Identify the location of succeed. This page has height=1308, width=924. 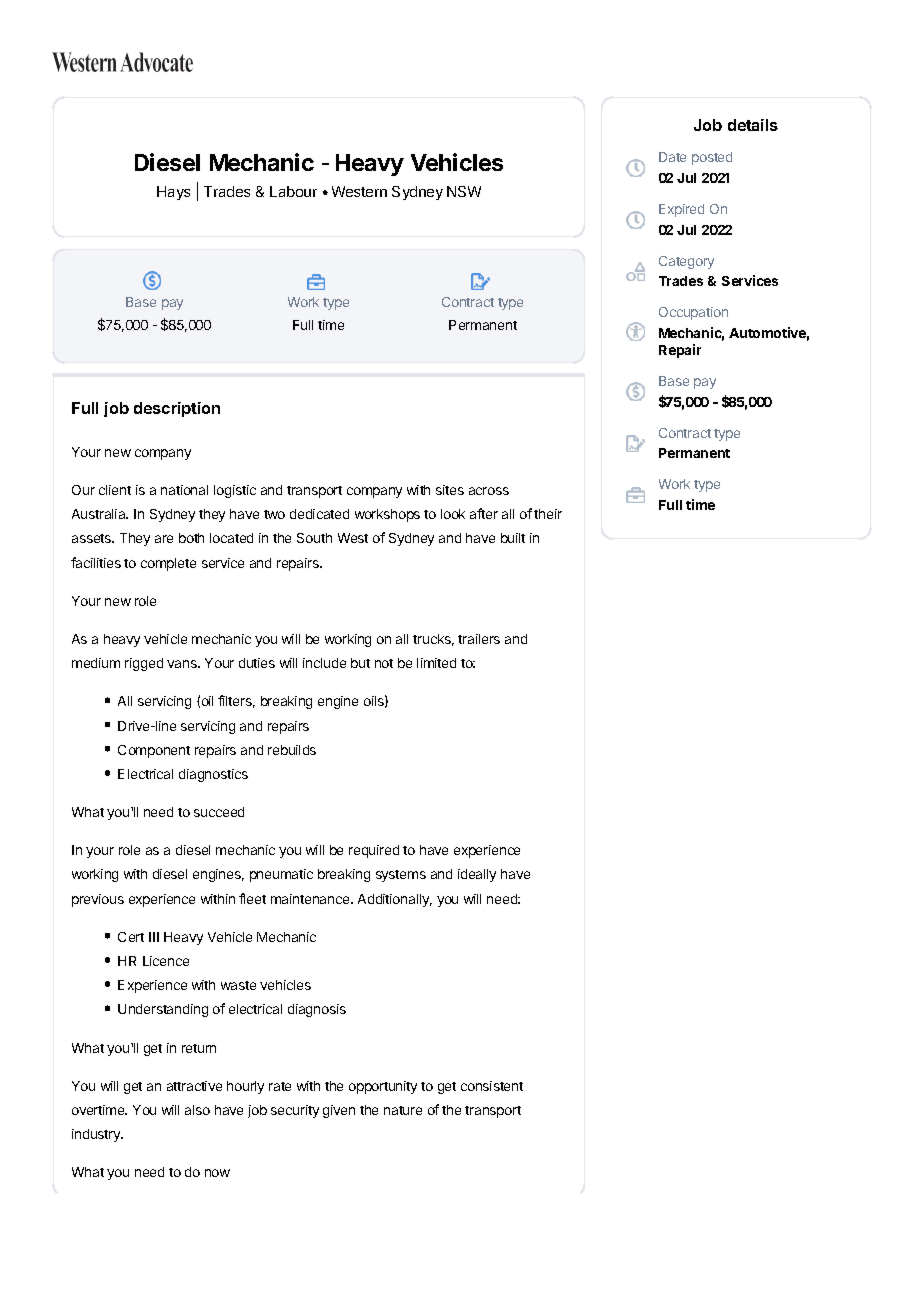
(219, 812).
